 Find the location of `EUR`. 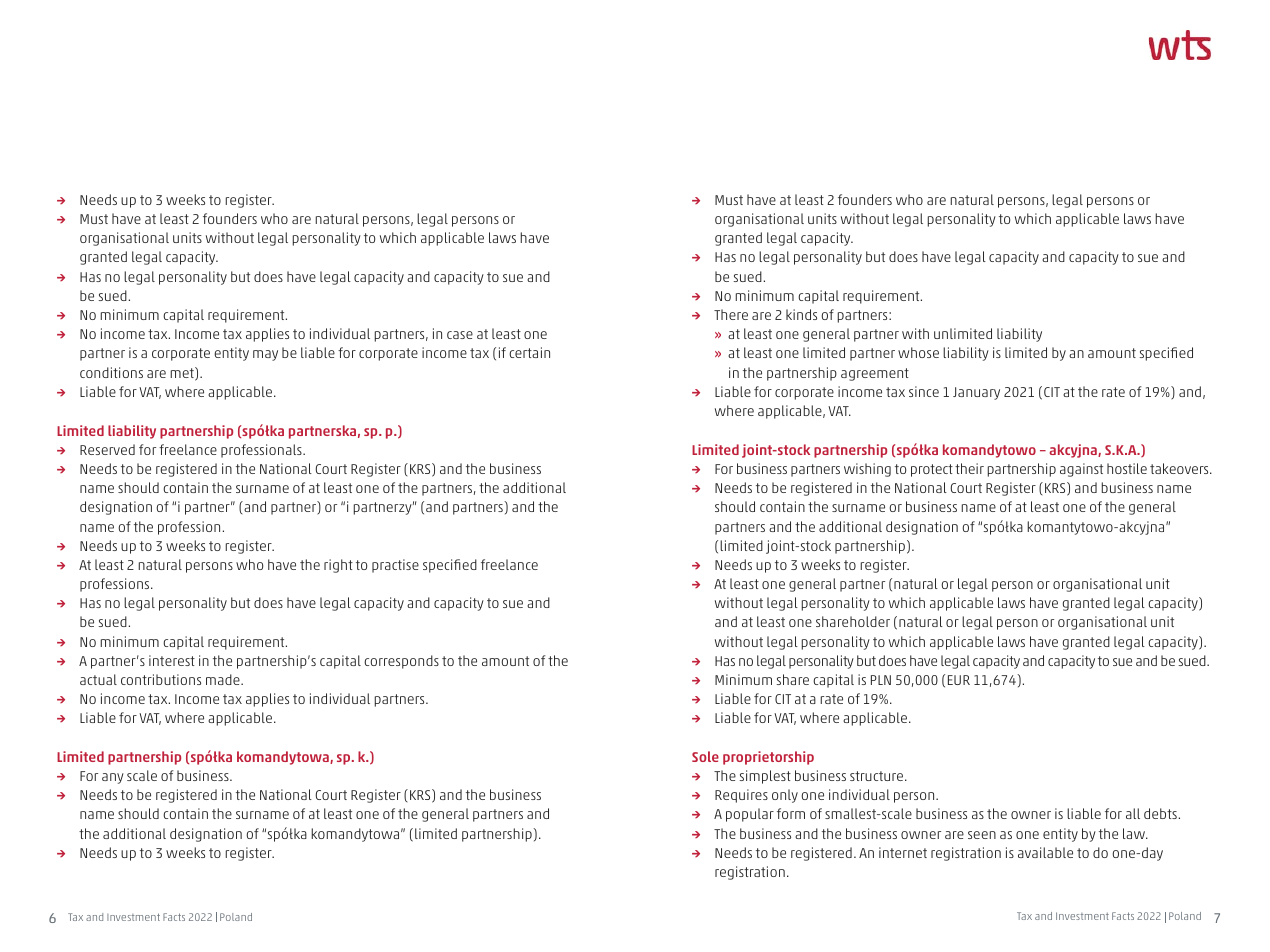

EUR is located at coordinates (959, 680).
